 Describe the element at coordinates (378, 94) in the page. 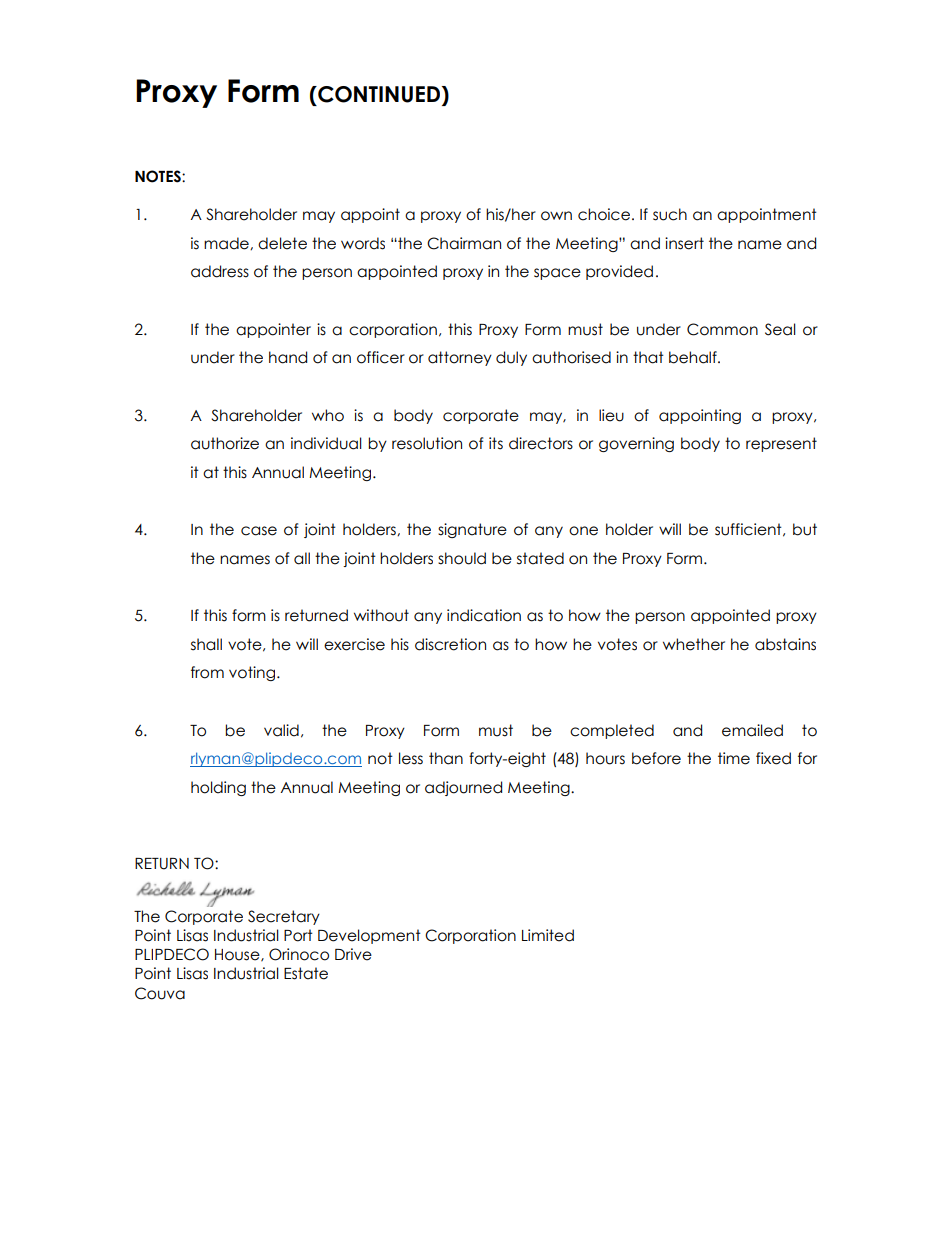

I see `CONTINUED` at that location.
